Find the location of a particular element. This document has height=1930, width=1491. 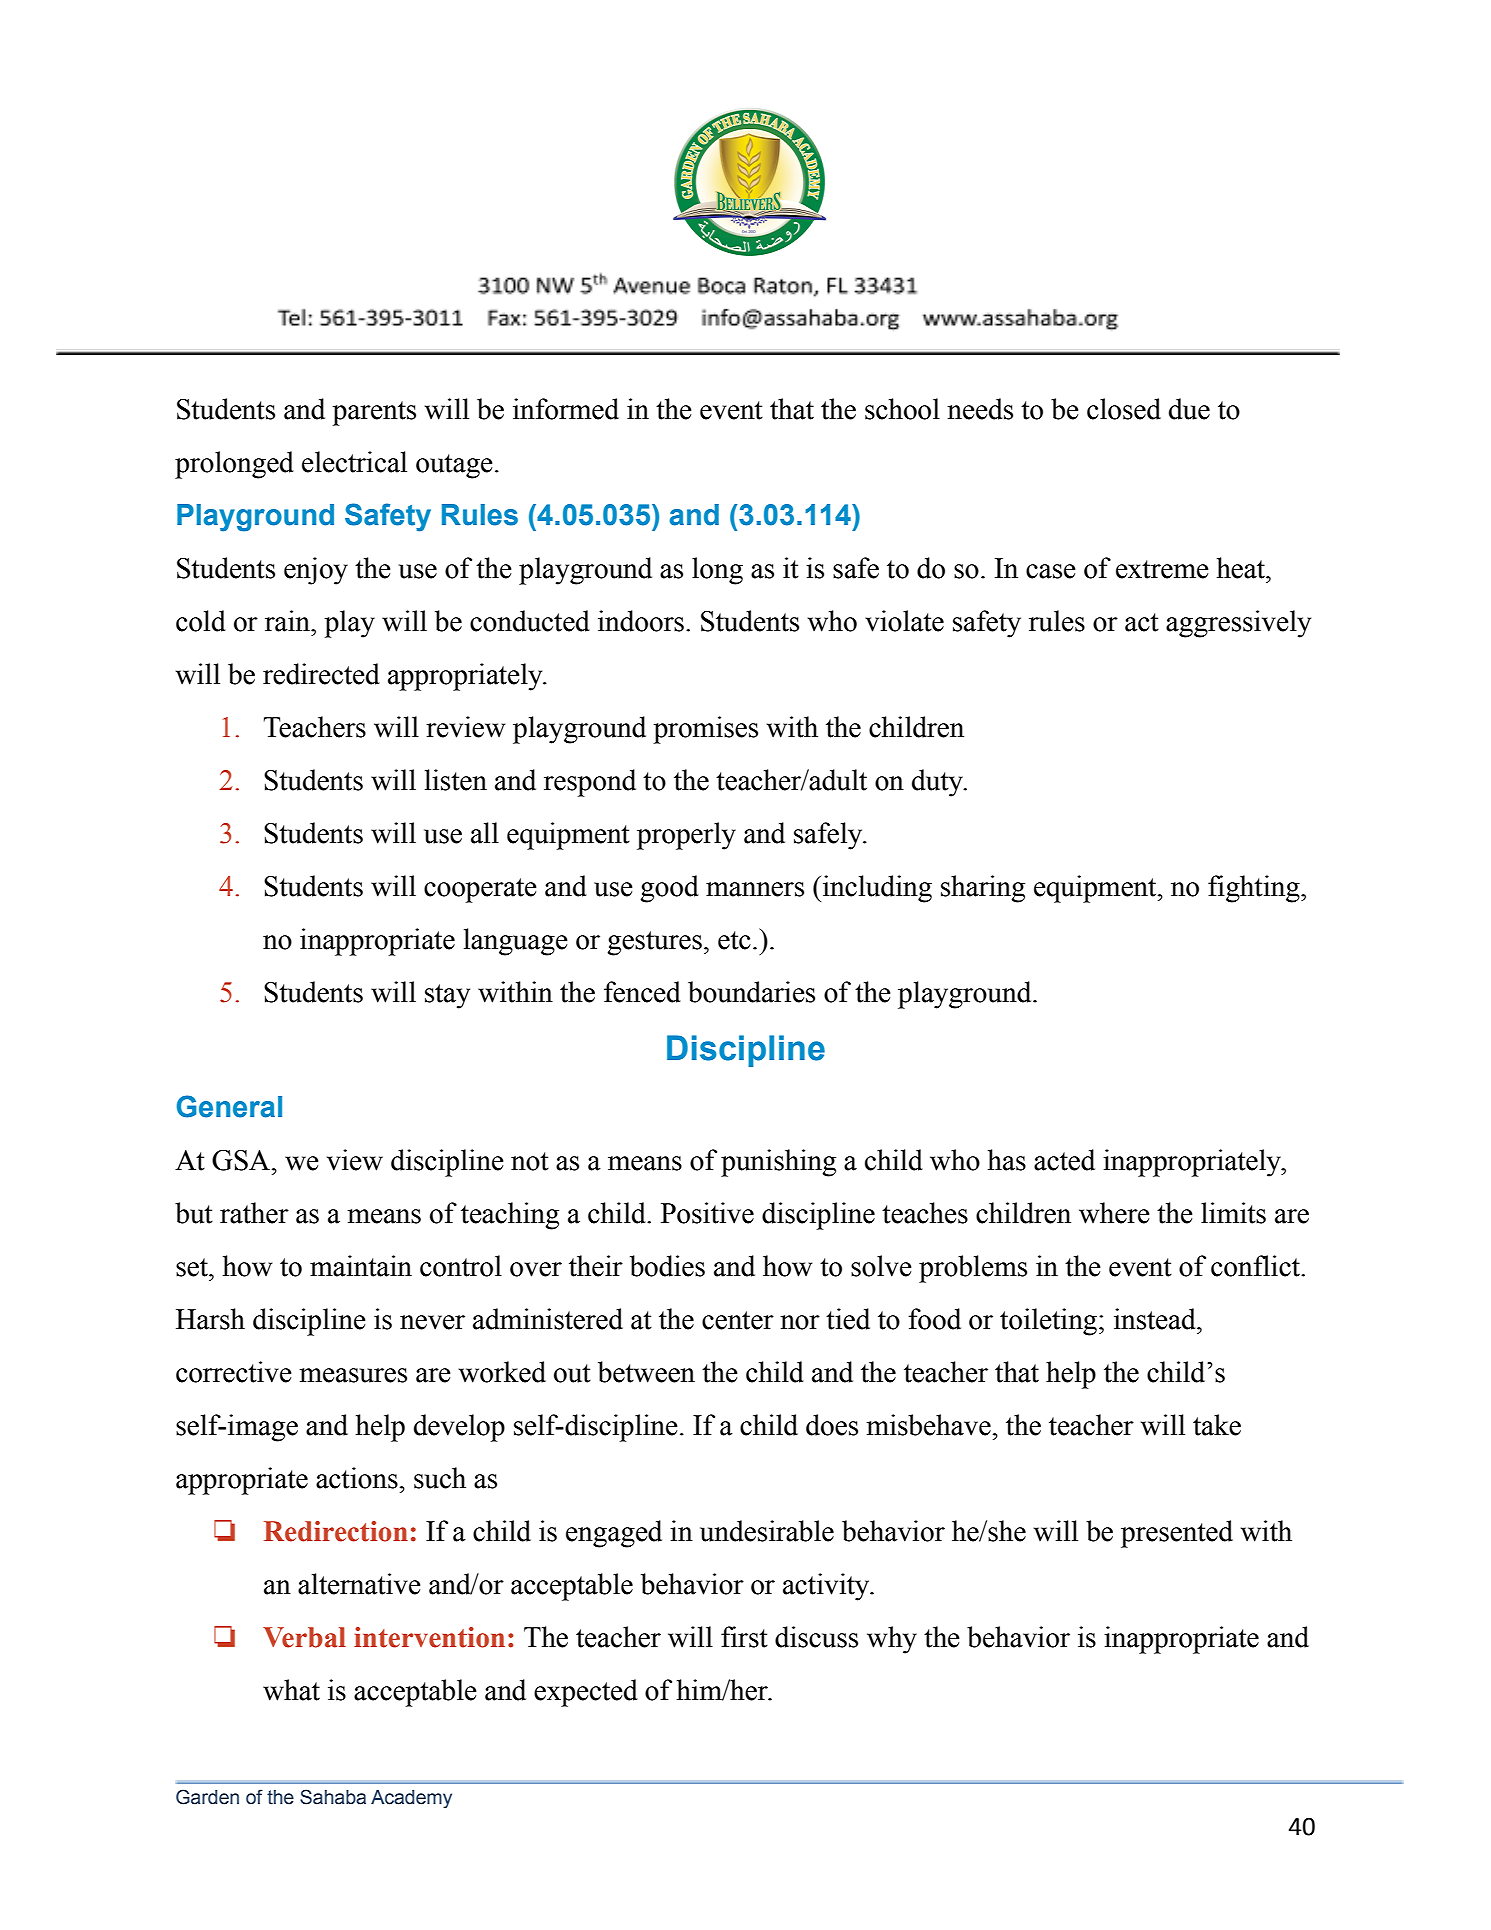

closed is located at coordinates (1124, 409).
